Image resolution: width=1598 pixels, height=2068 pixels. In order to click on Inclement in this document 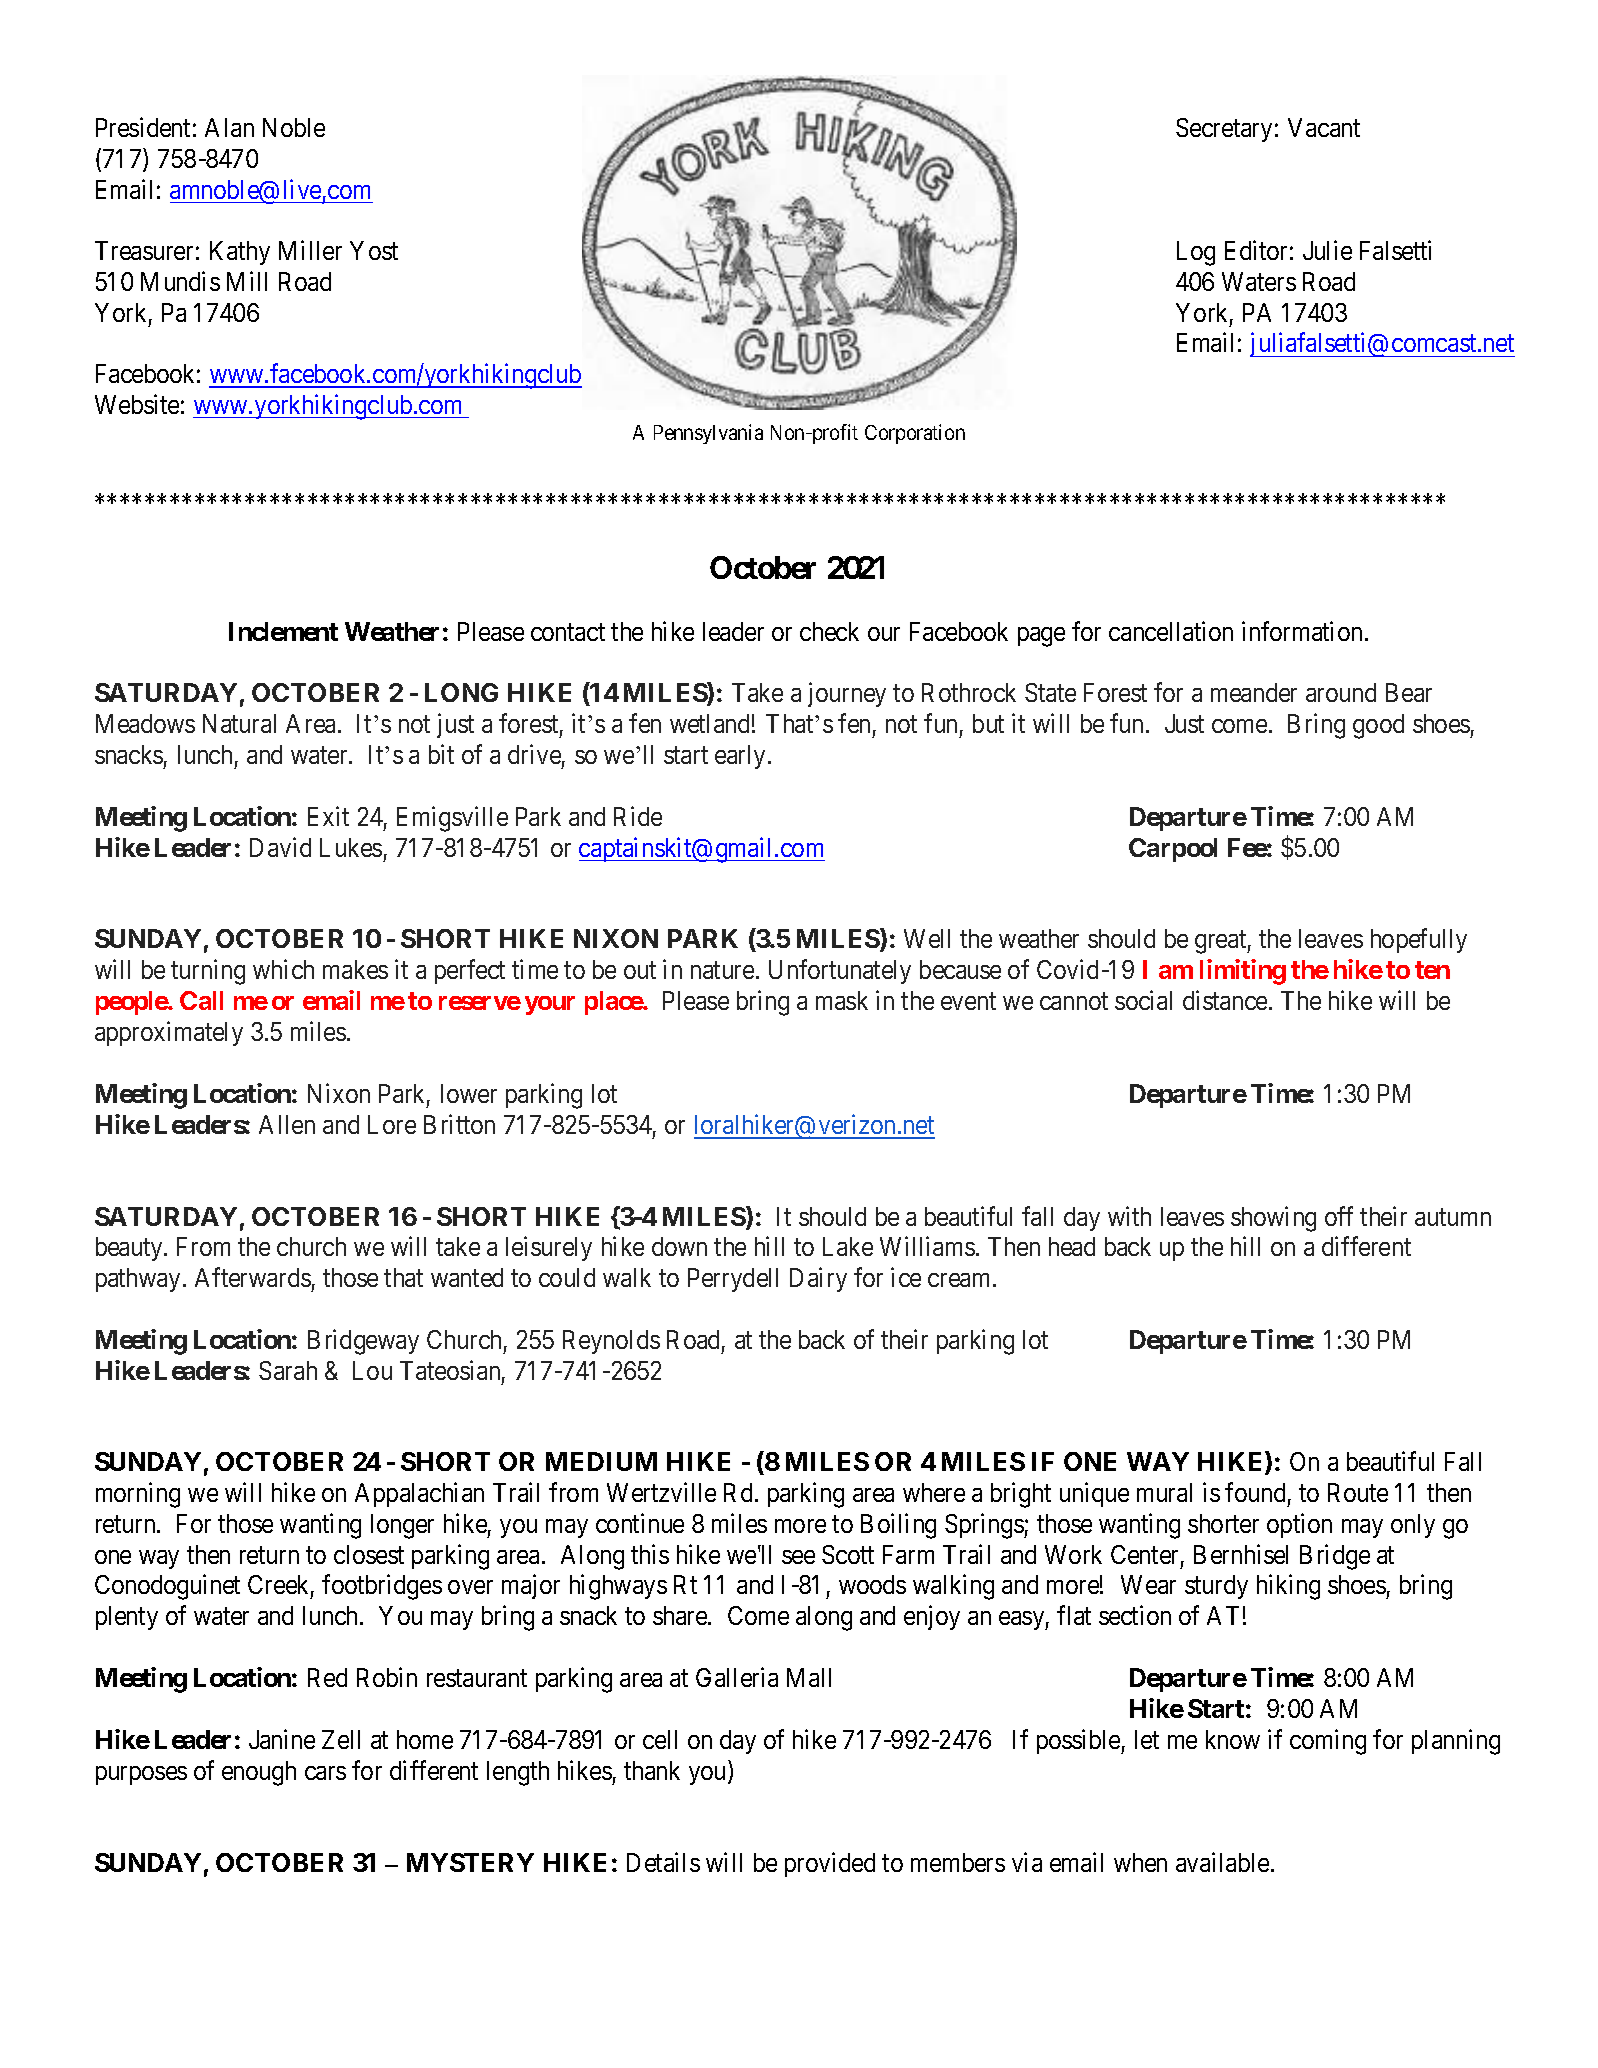, I will do `click(283, 631)`.
